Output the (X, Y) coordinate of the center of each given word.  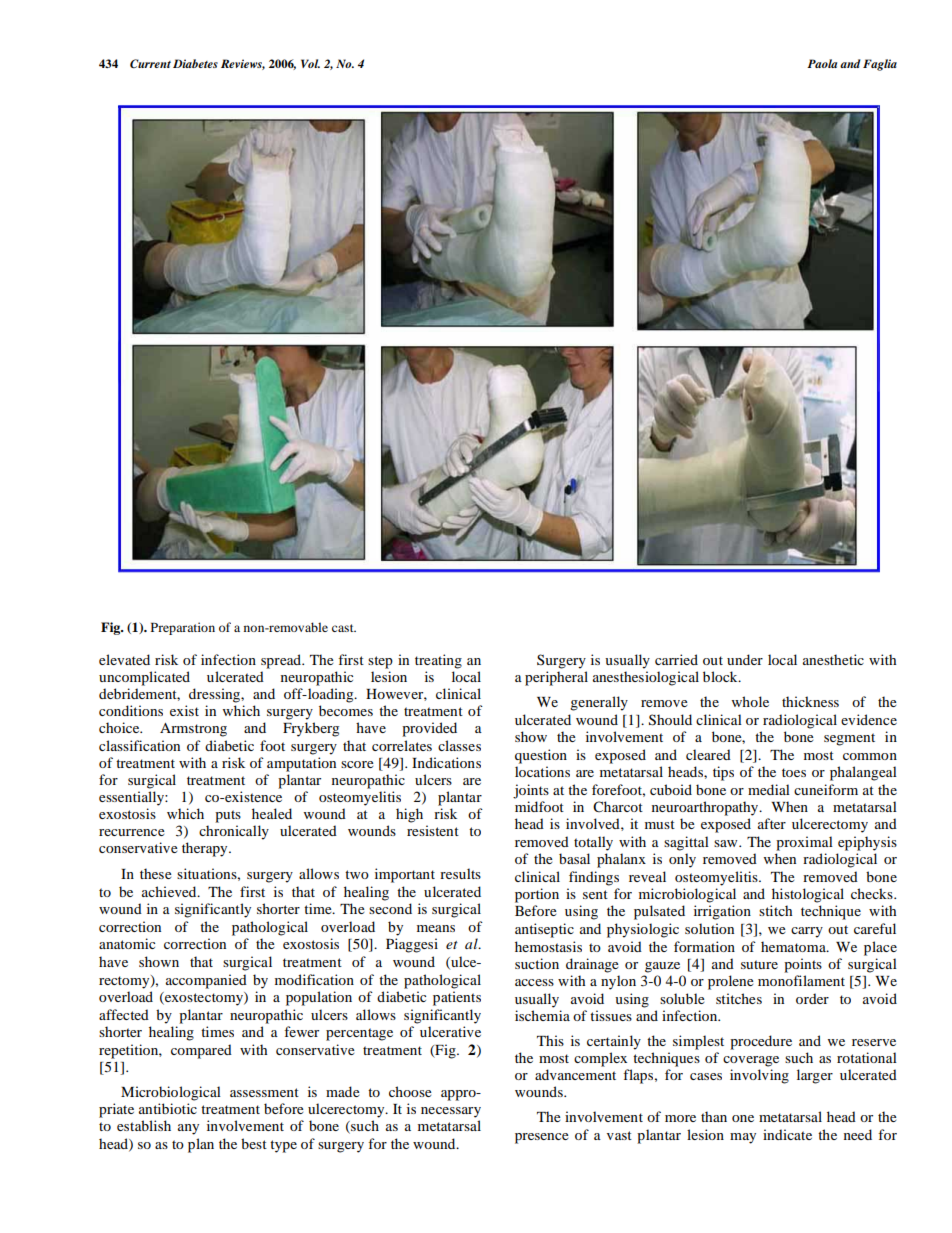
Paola (822, 63)
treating (438, 661)
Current (150, 64)
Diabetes (195, 63)
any (188, 1129)
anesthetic (833, 659)
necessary (451, 1112)
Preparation (183, 628)
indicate (787, 1134)
